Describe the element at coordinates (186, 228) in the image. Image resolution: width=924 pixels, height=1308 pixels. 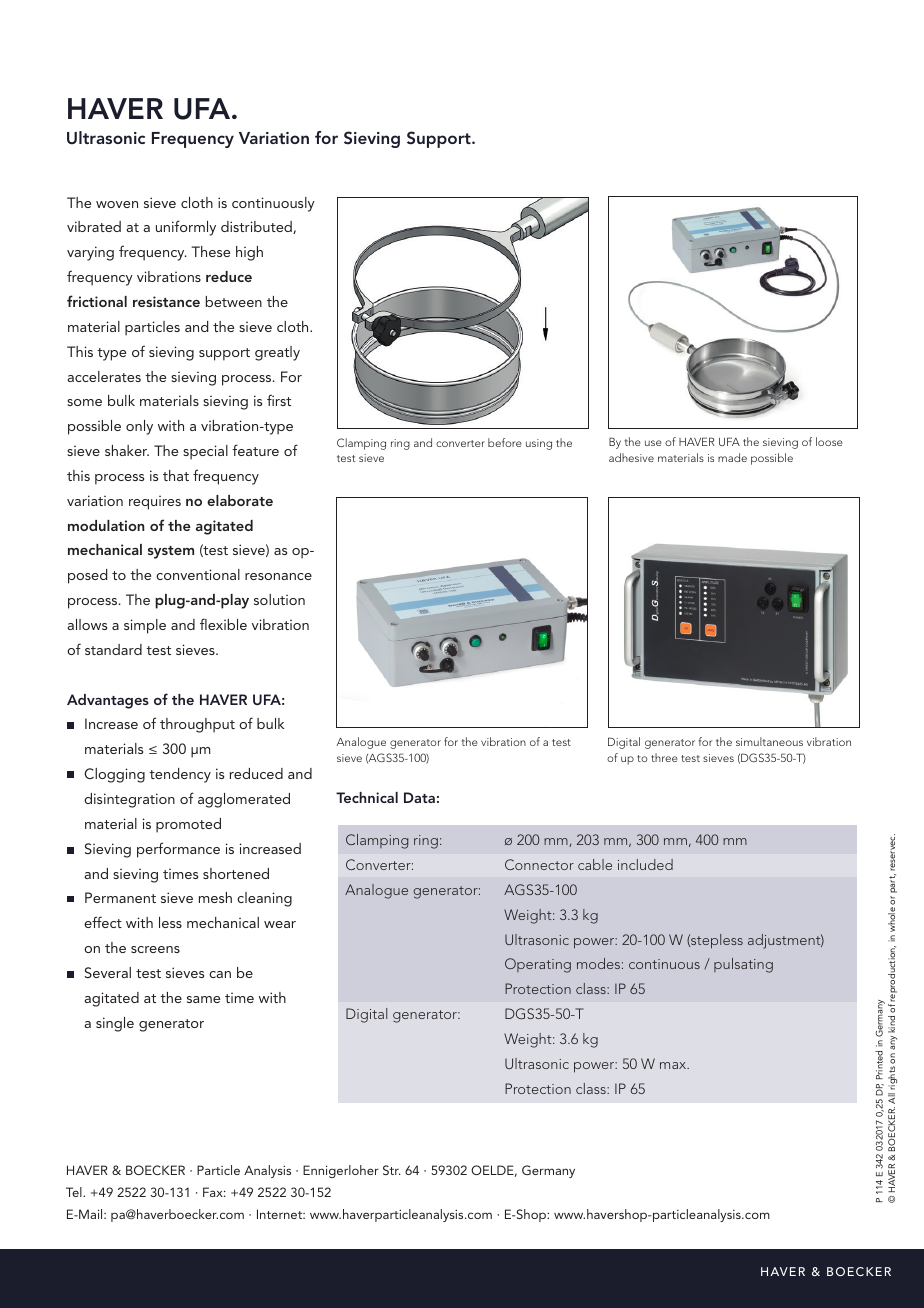
I see `uniformly` at that location.
